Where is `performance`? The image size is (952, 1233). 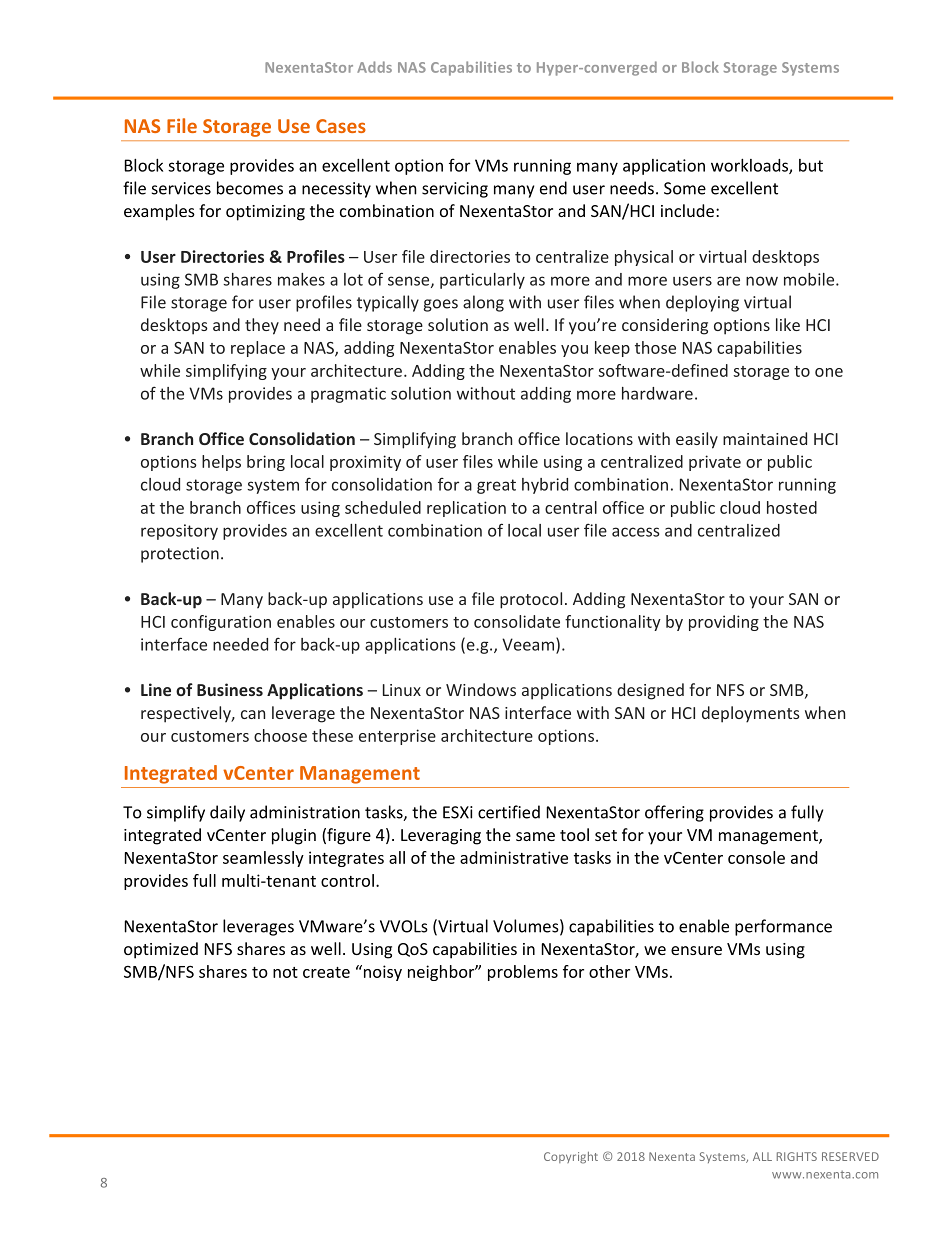
performance is located at coordinates (783, 927).
